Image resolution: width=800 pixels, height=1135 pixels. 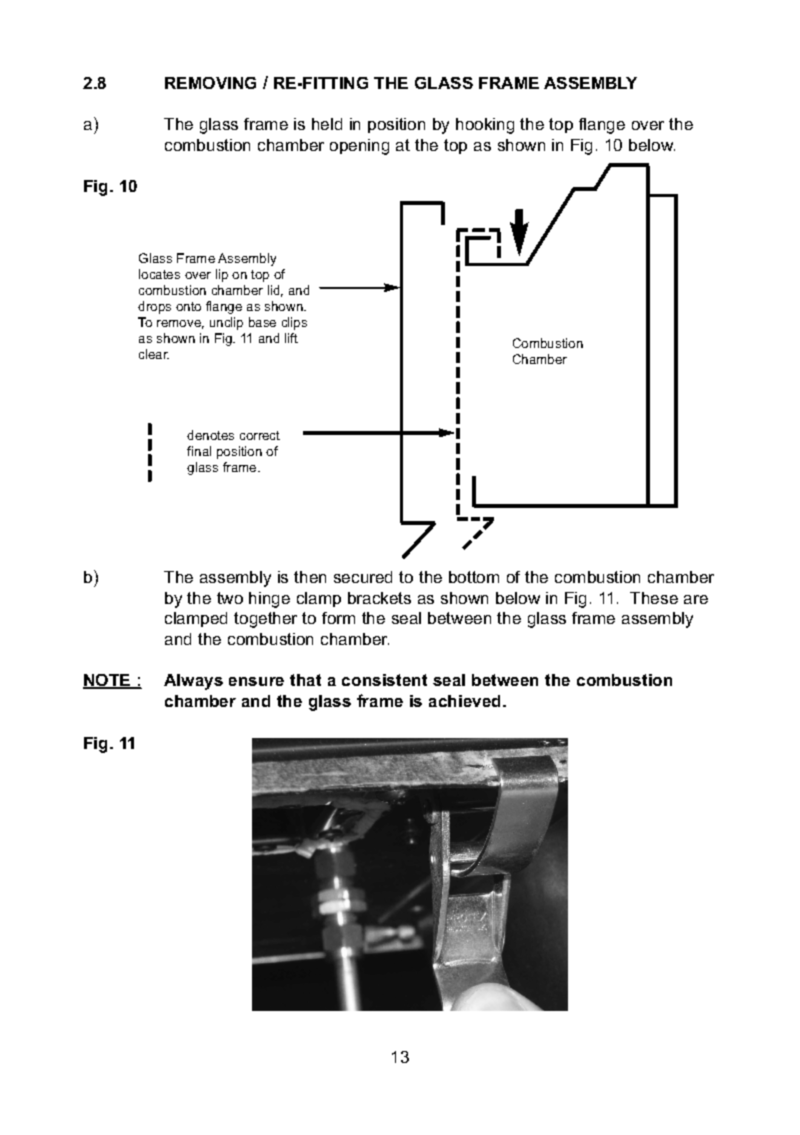 What do you see at coordinates (294, 323) in the document?
I see `clips` at bounding box center [294, 323].
